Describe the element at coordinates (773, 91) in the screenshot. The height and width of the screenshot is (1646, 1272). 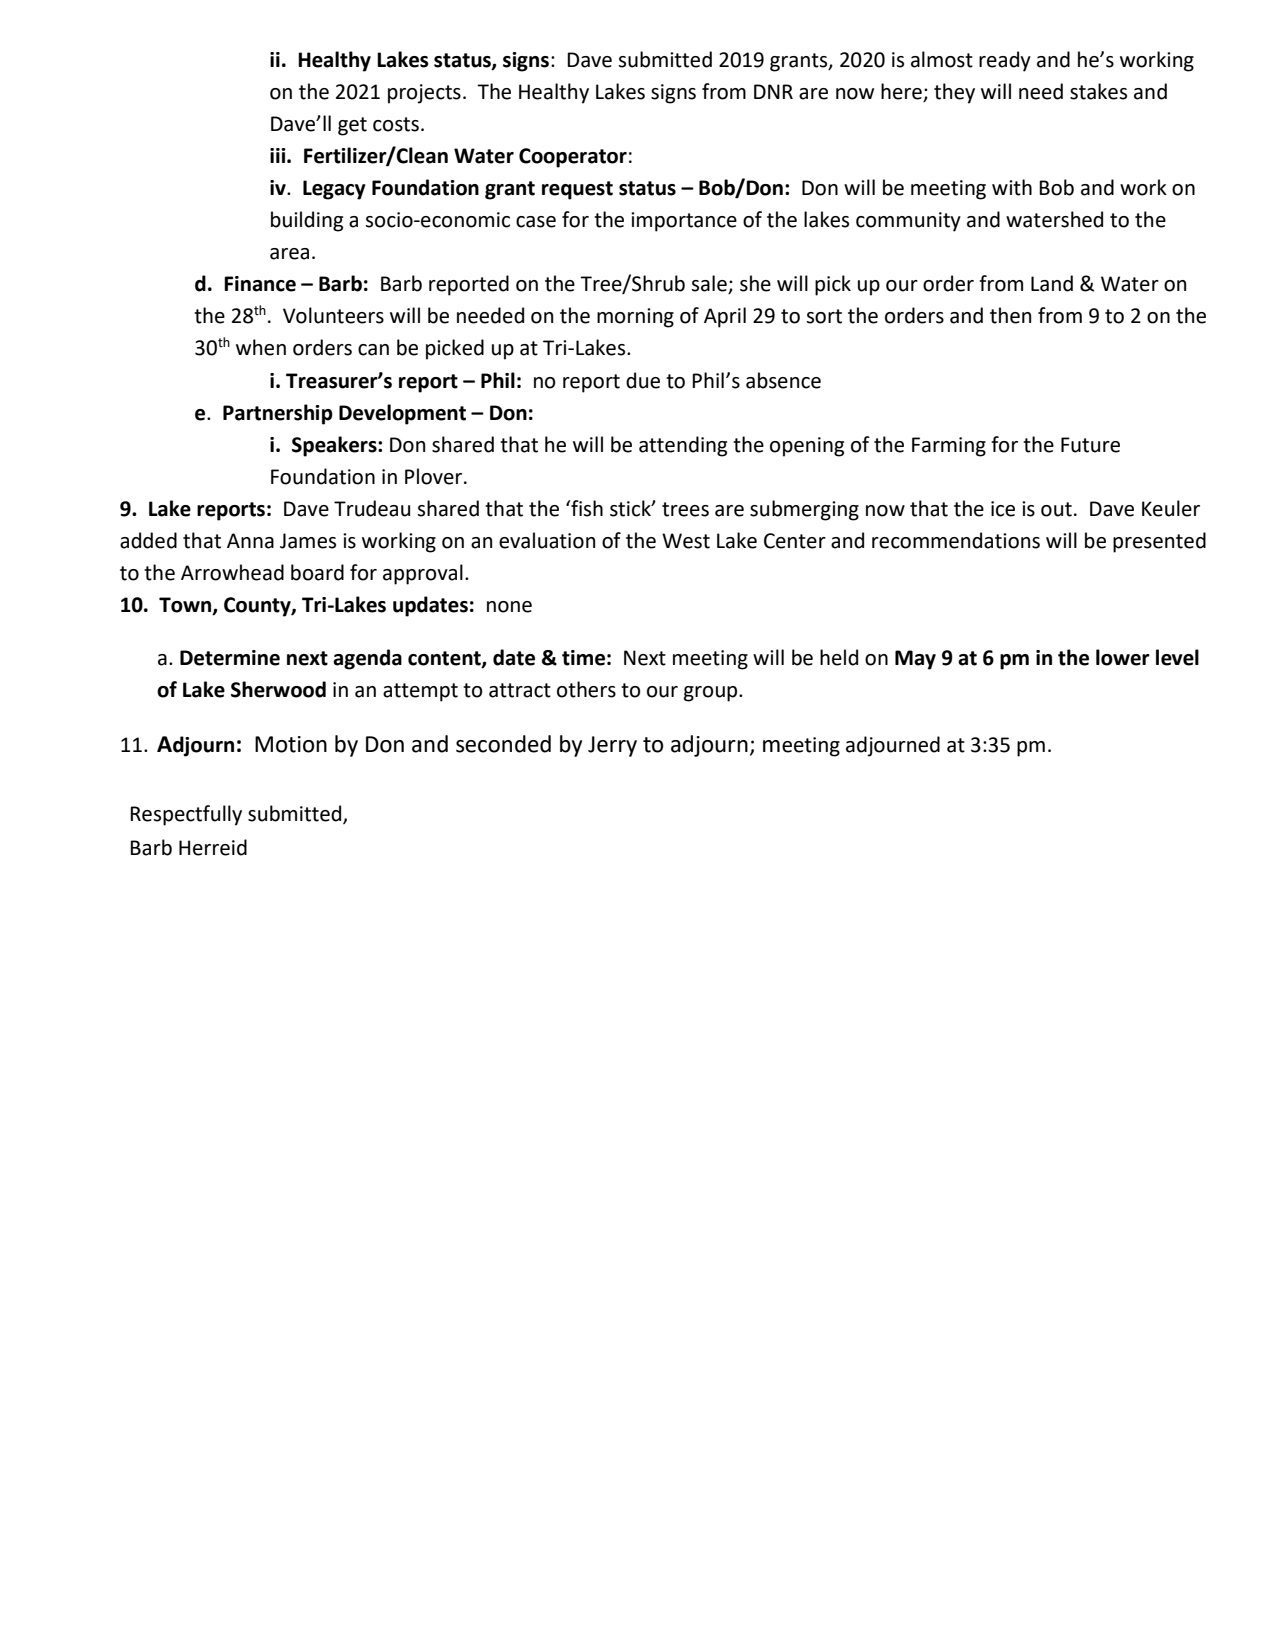
I see `DNR` at that location.
